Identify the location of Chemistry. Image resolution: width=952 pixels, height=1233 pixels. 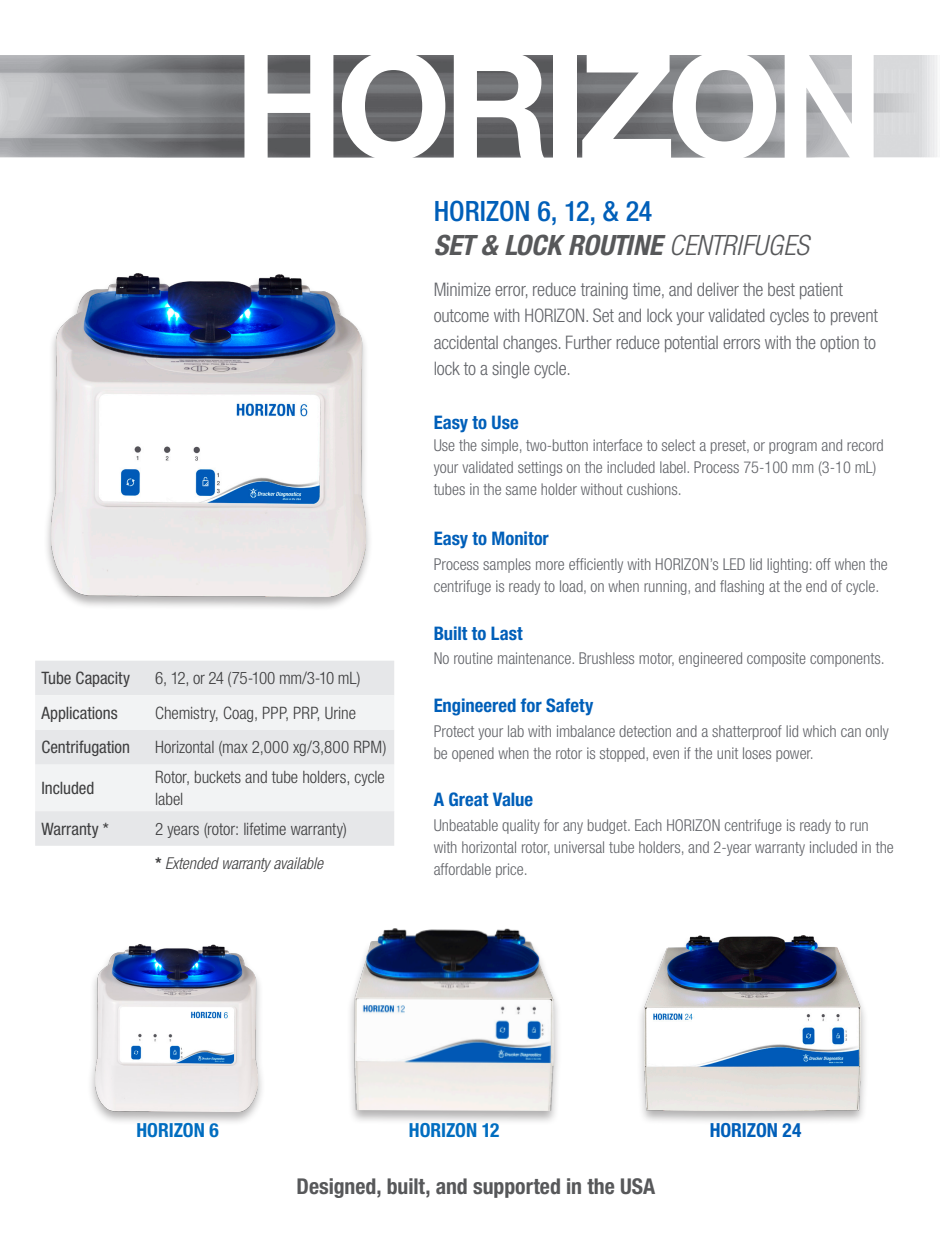
(187, 714).
